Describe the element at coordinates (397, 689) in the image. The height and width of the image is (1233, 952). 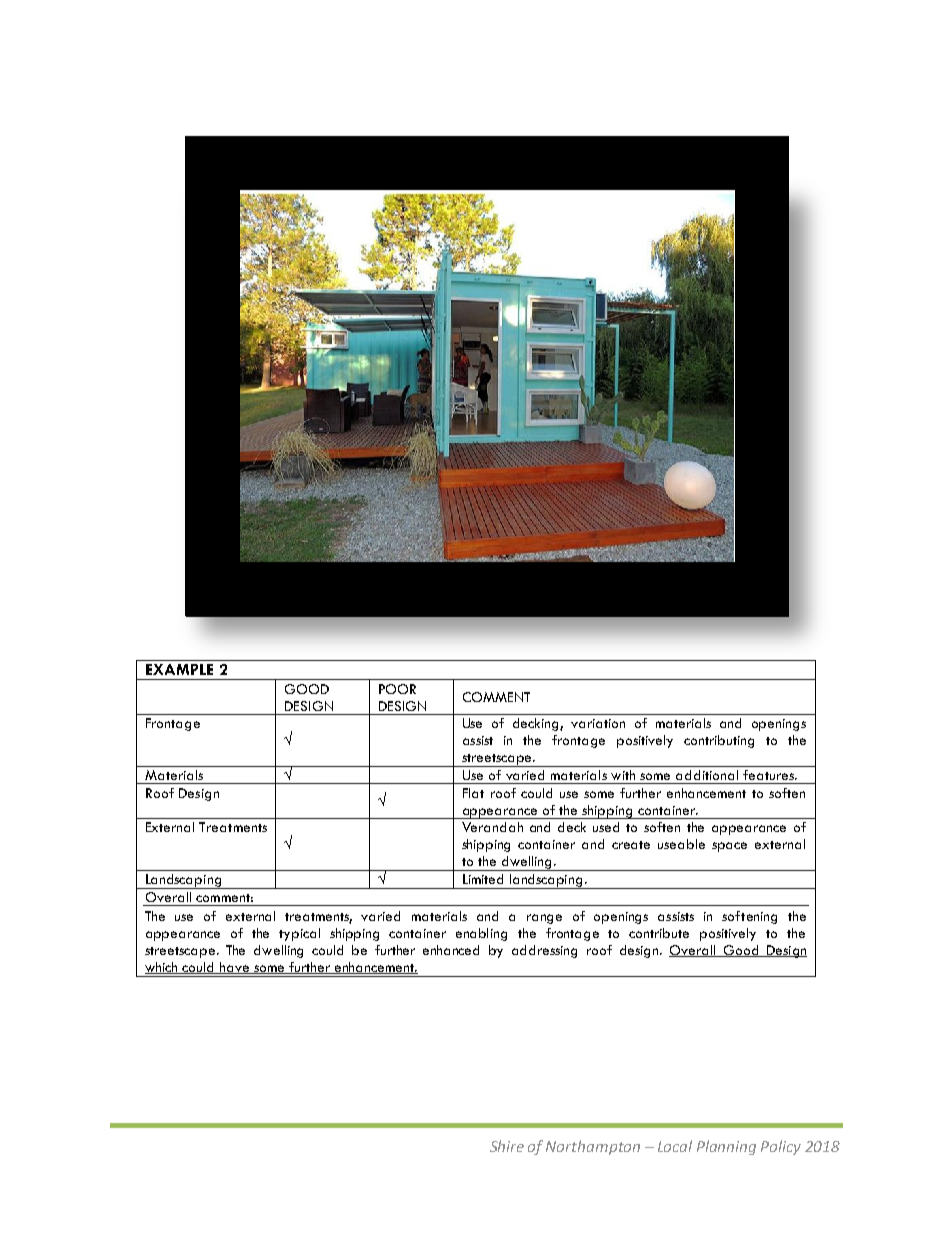
I see `POOR` at that location.
